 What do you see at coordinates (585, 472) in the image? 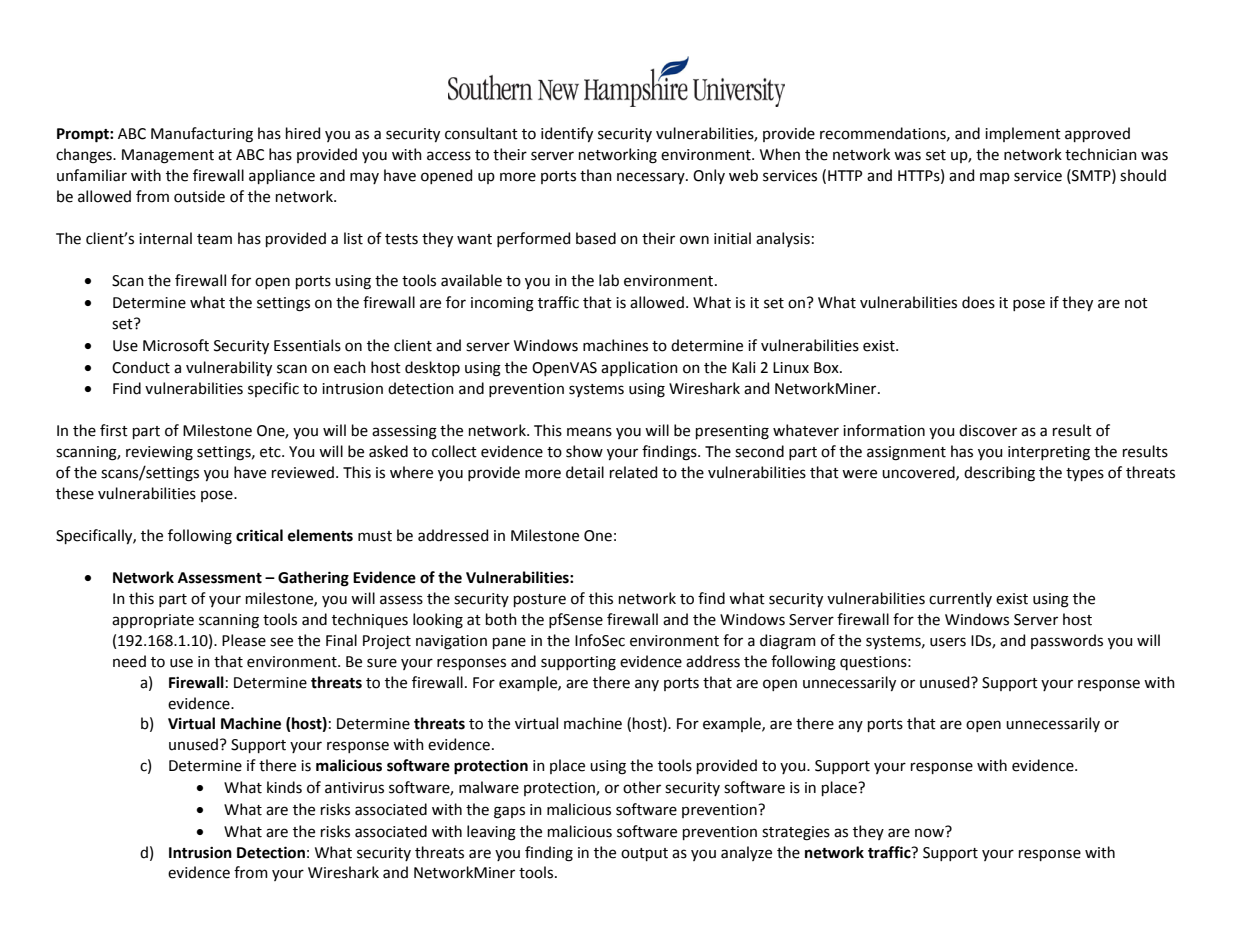
I see `detail` at bounding box center [585, 472].
